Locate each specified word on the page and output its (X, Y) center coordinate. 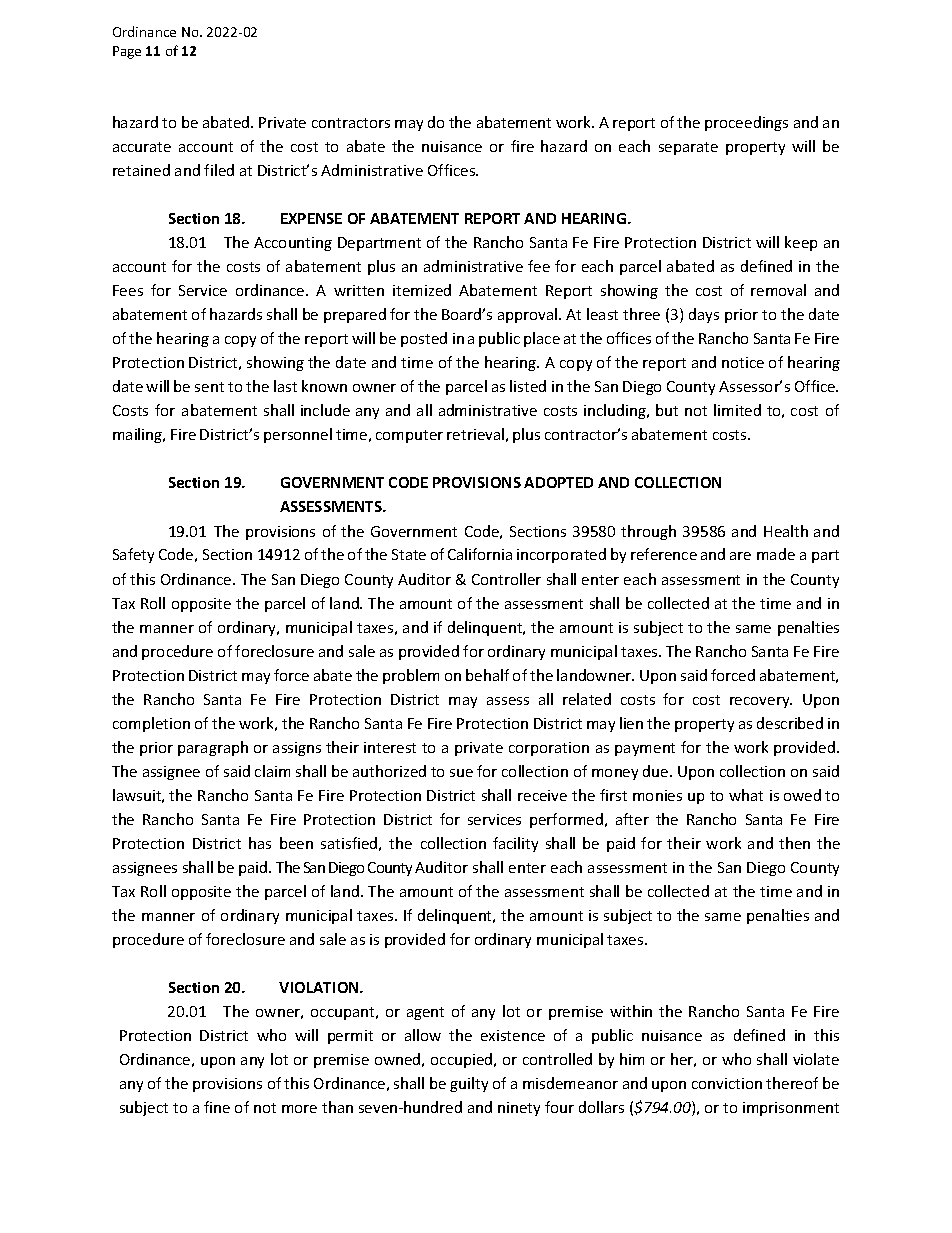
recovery (761, 702)
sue (461, 773)
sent (209, 387)
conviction (727, 1083)
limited (737, 410)
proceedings (746, 123)
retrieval (475, 434)
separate (688, 148)
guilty (469, 1084)
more (299, 1109)
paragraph (213, 748)
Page (127, 52)
